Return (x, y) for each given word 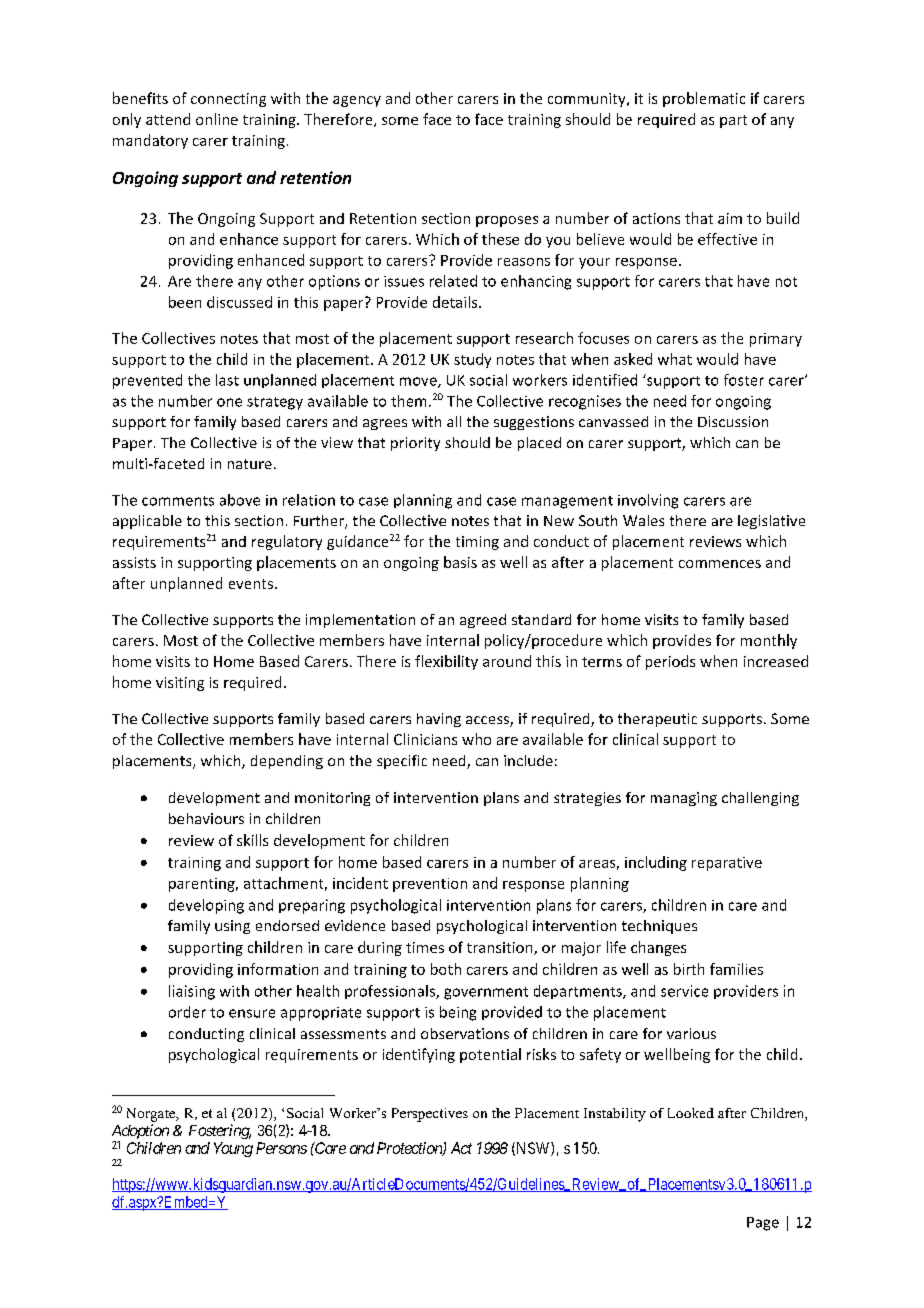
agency (357, 101)
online (217, 119)
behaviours (206, 818)
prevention (430, 885)
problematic (704, 99)
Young (233, 1149)
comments (178, 501)
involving (648, 501)
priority (415, 444)
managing (684, 799)
